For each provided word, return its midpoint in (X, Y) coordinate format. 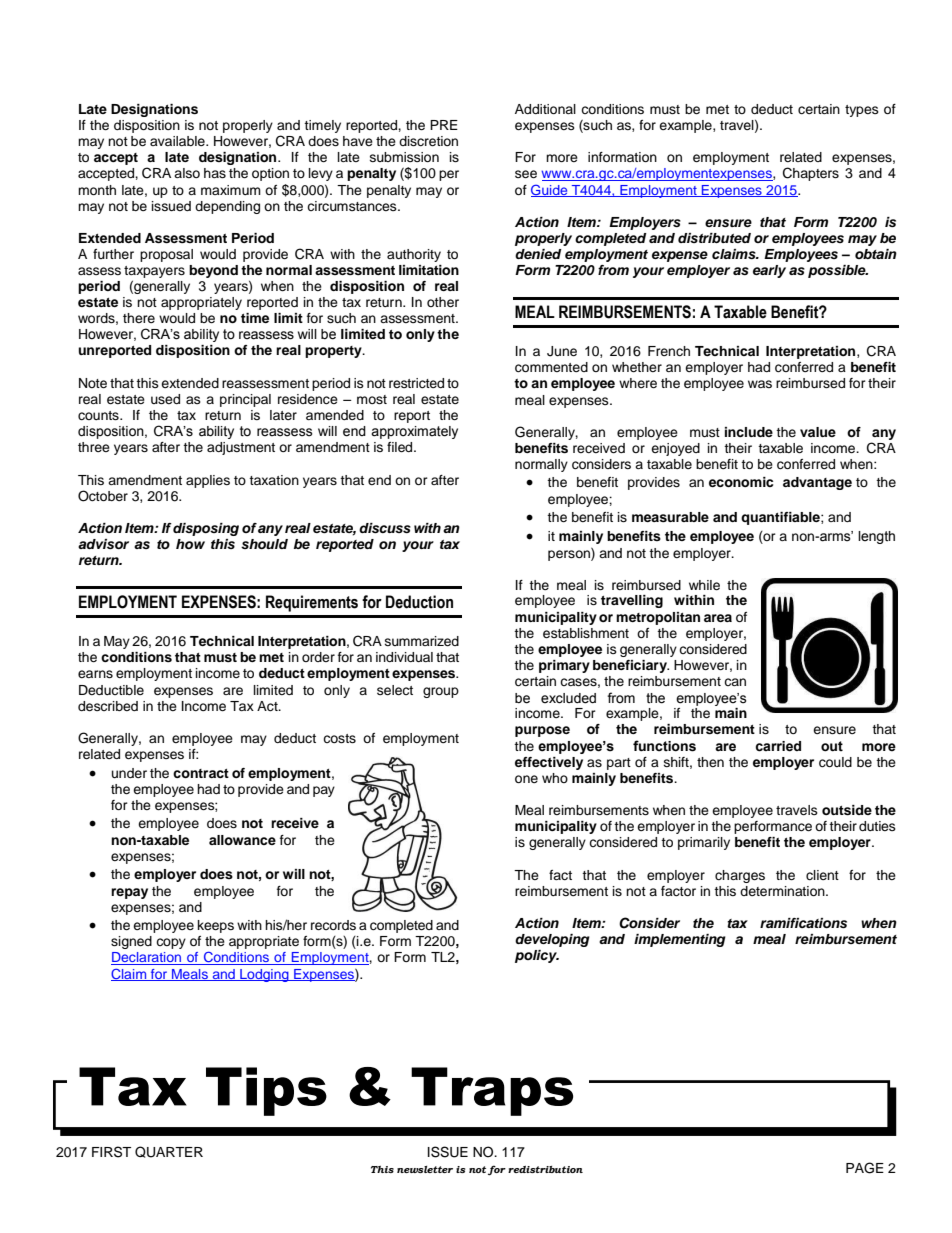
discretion (428, 141)
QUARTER (169, 1152)
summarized (422, 641)
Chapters (811, 174)
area (718, 618)
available (178, 141)
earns (95, 674)
